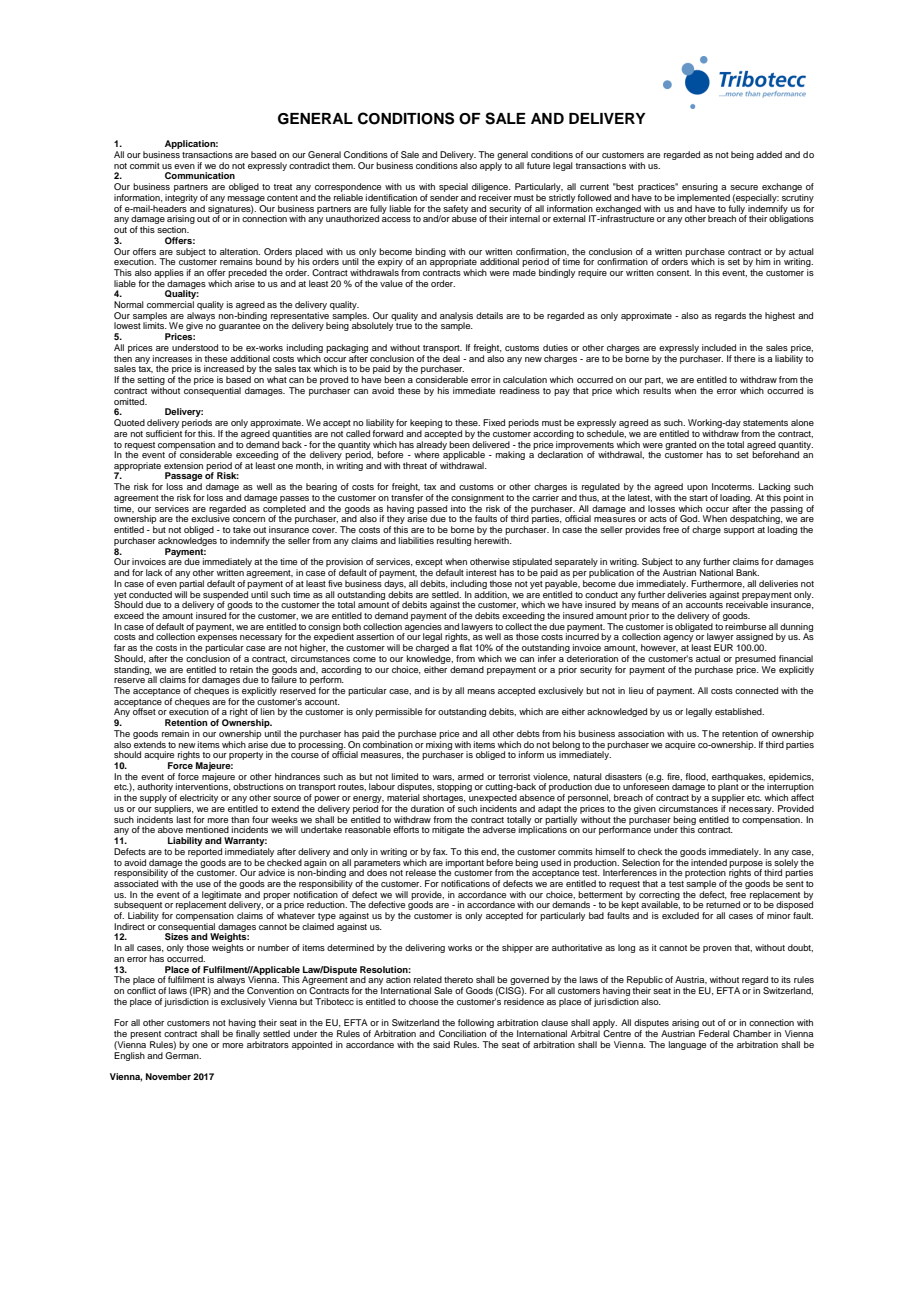 This document has height=1308, width=924. Describe the element at coordinates (441, 1044) in the document. I see `said` at that location.
